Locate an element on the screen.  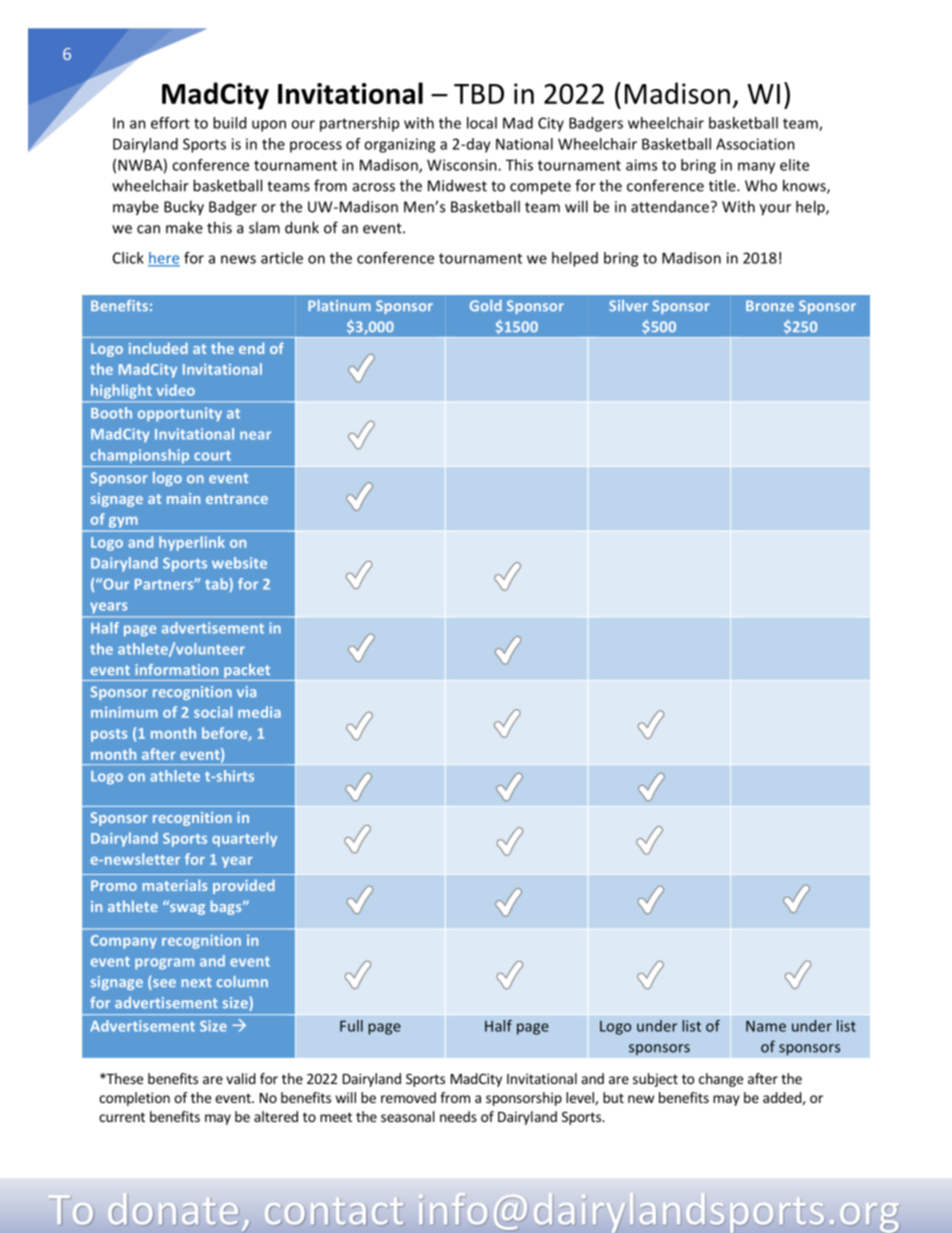
Full is located at coordinates (351, 1026).
